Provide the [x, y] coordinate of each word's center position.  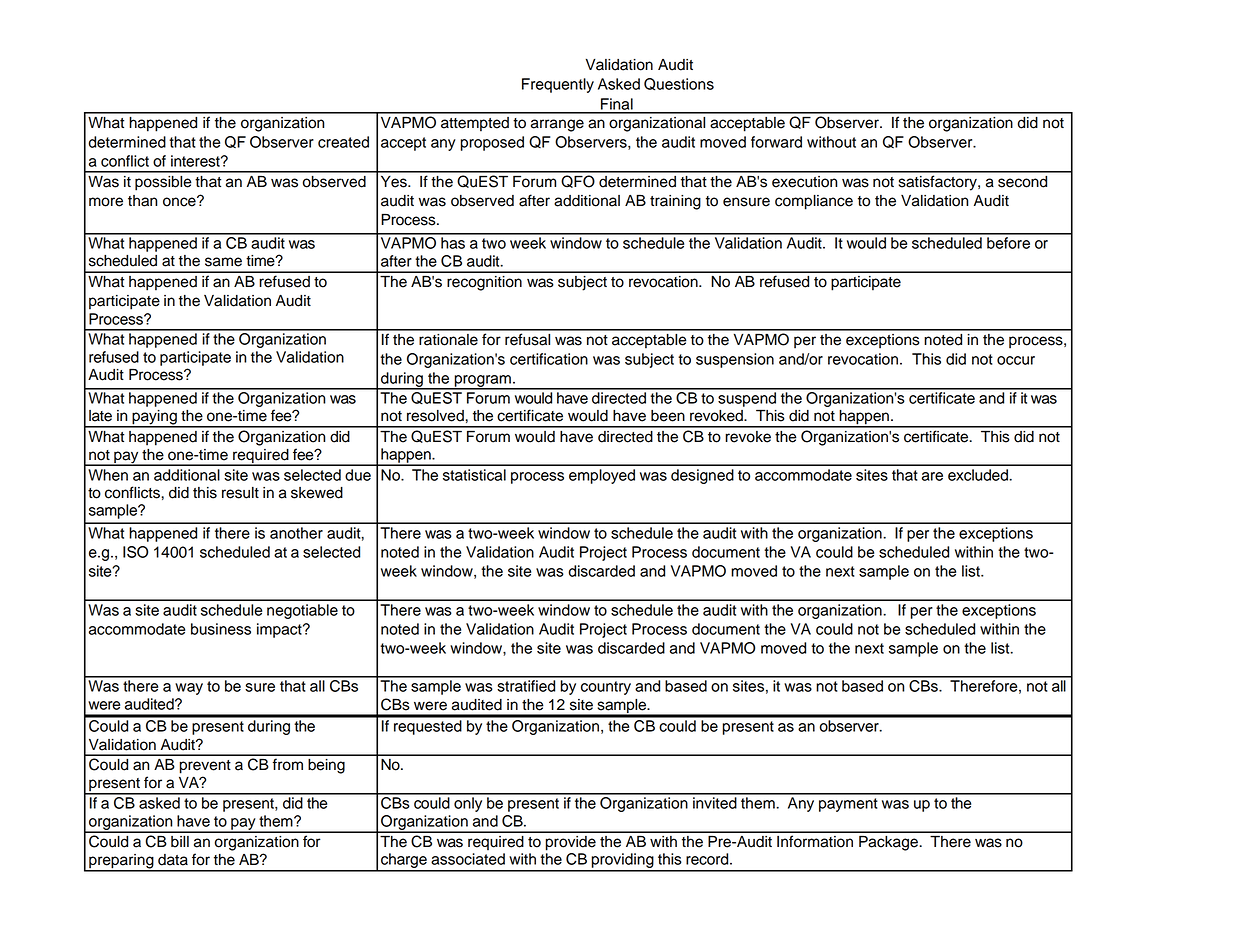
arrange [557, 125]
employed [602, 476]
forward [776, 142]
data [173, 860]
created [343, 142]
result [240, 493]
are [932, 476]
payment [848, 805]
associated [468, 859]
